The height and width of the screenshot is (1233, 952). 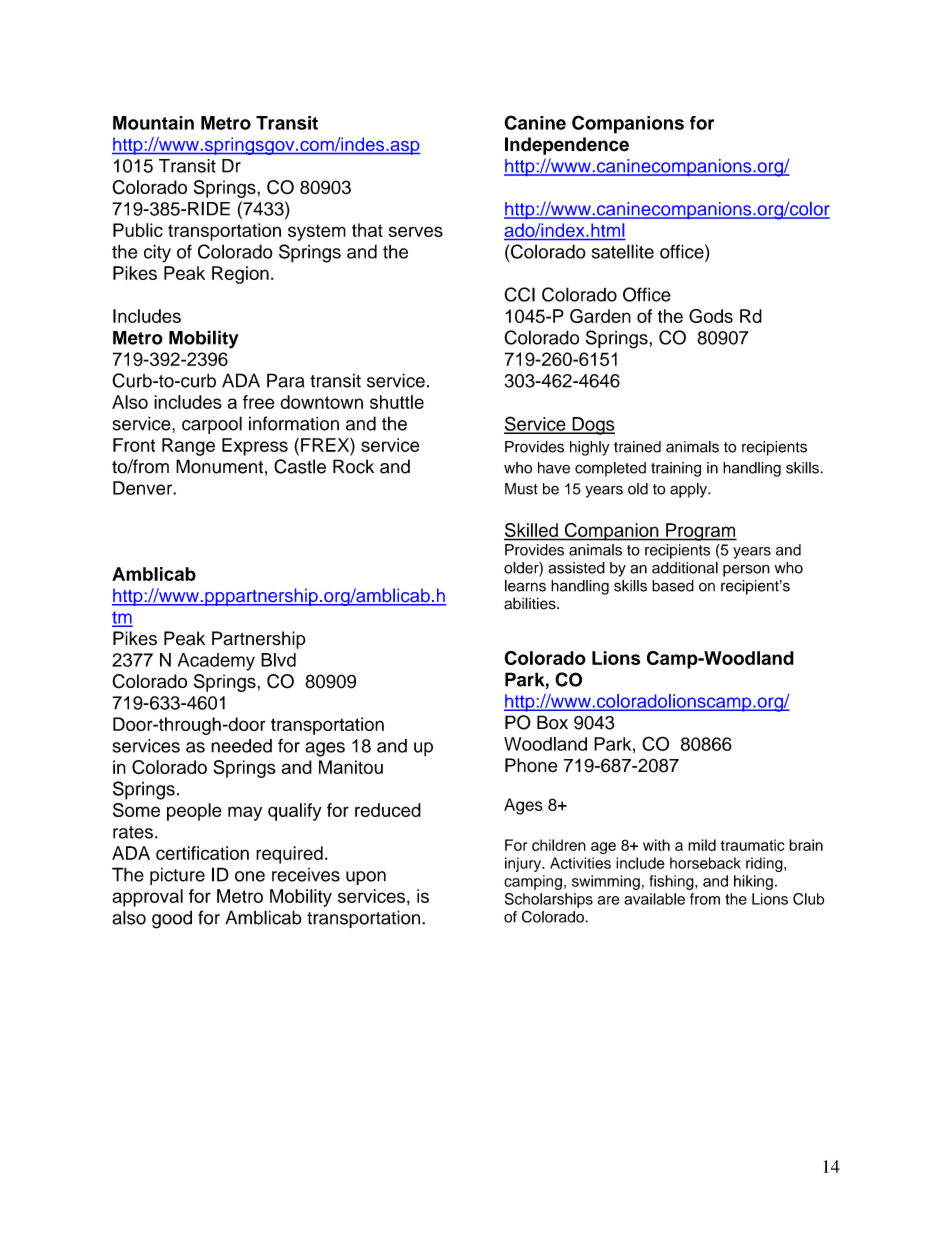 What do you see at coordinates (153, 123) in the screenshot?
I see `Mountain` at bounding box center [153, 123].
